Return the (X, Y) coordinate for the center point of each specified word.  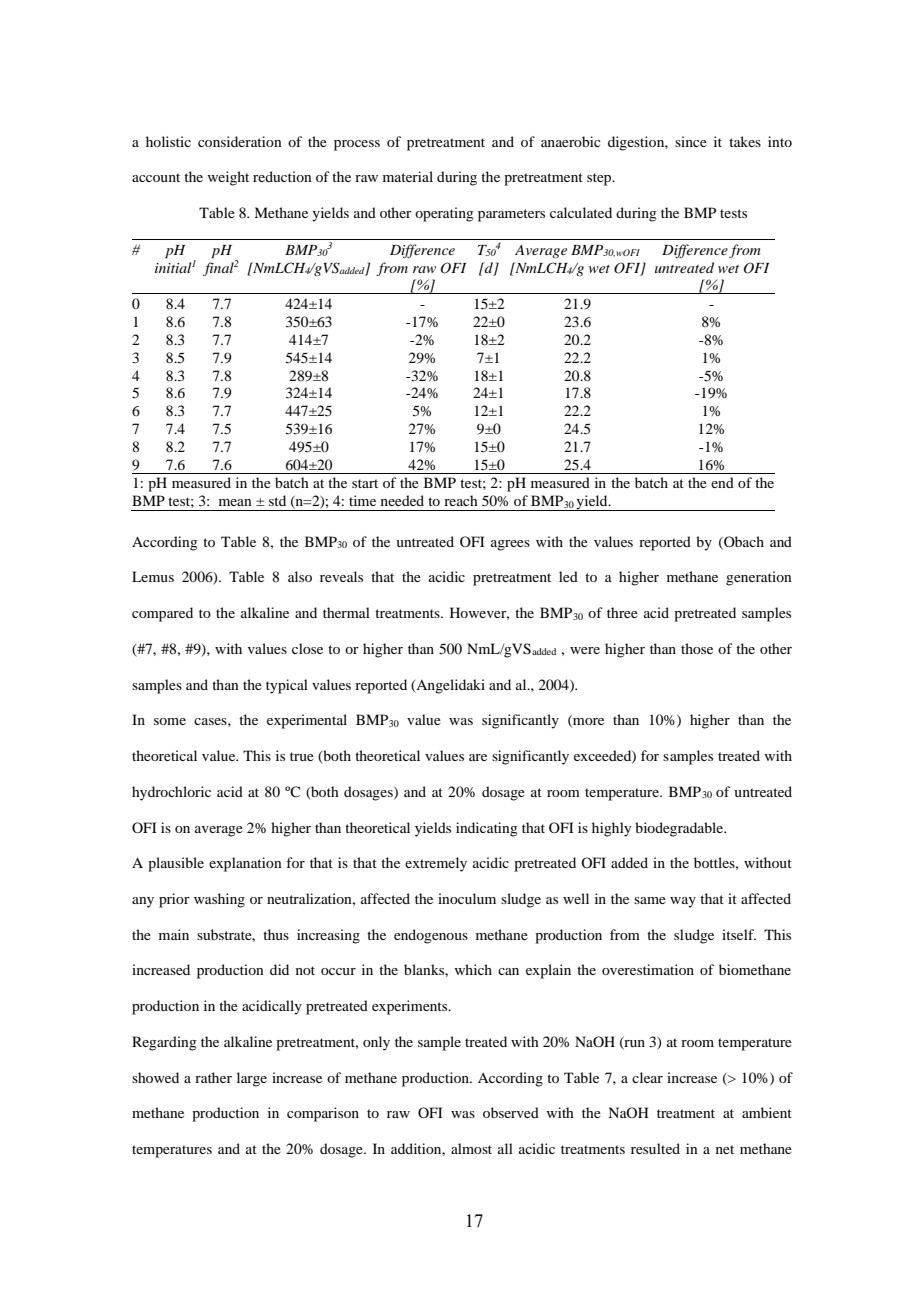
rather (213, 1077)
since (691, 141)
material (408, 176)
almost (471, 1148)
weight (228, 178)
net (725, 1149)
